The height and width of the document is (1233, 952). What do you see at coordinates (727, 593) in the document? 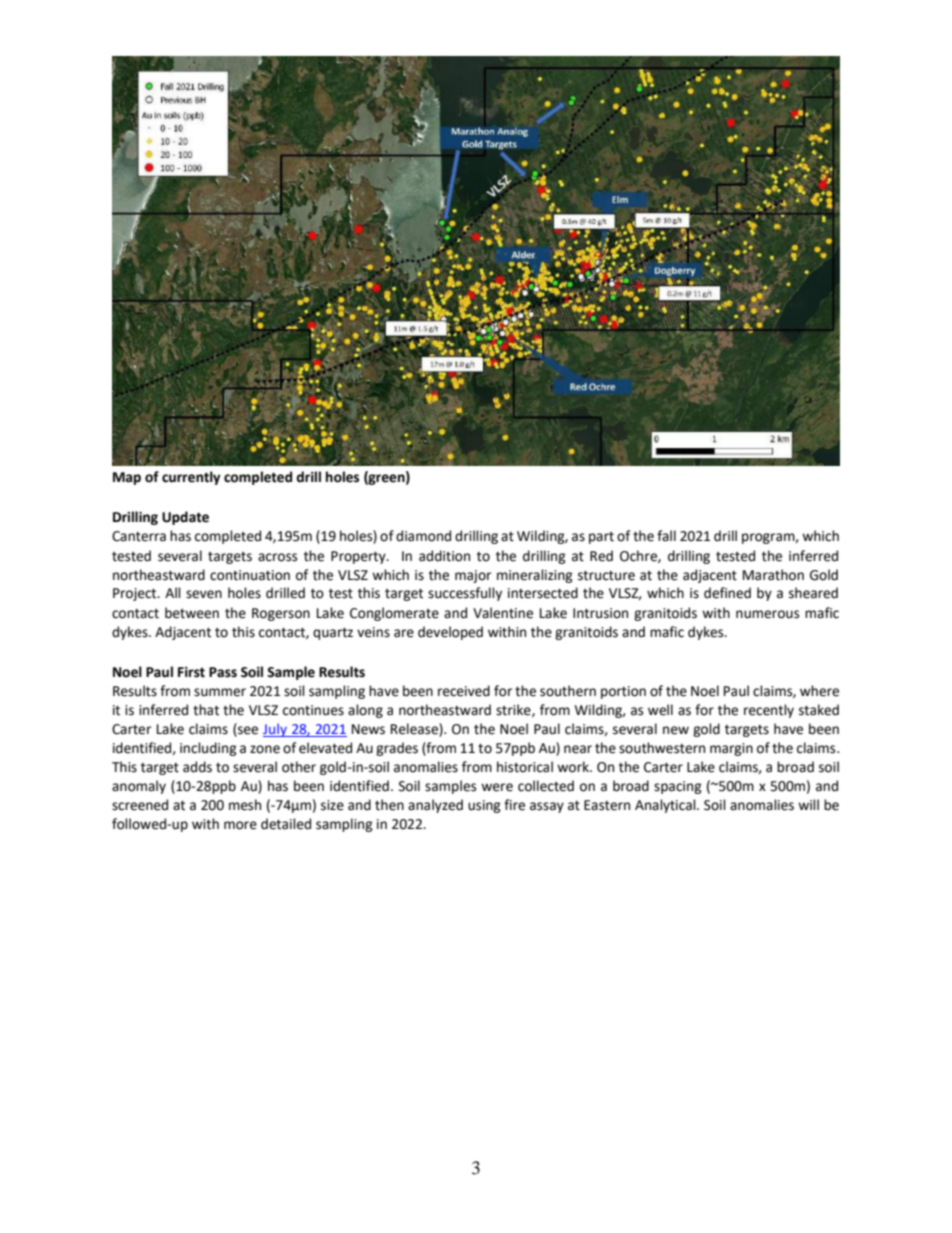
I see `defined` at bounding box center [727, 593].
